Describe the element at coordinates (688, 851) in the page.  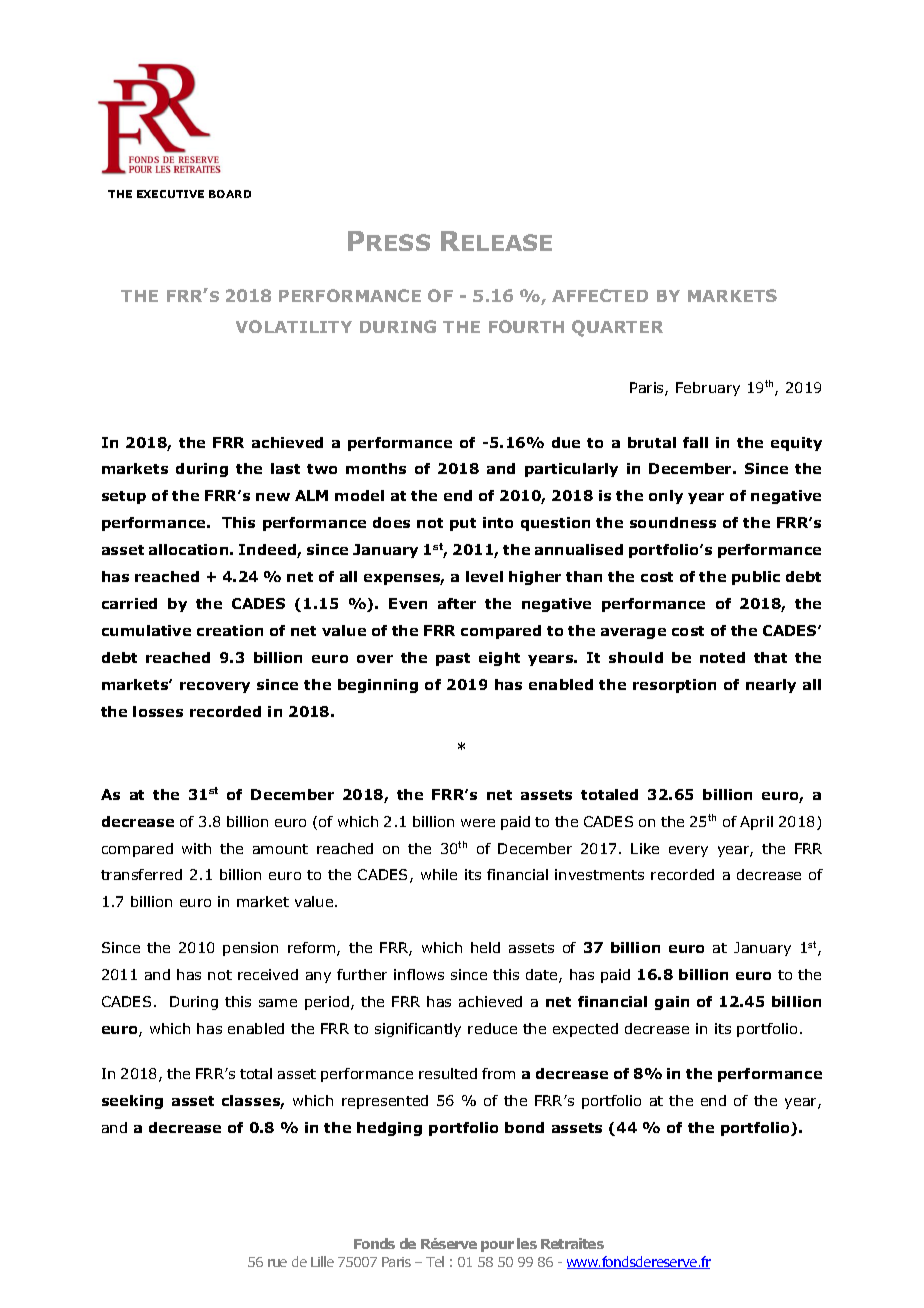
I see `every` at that location.
